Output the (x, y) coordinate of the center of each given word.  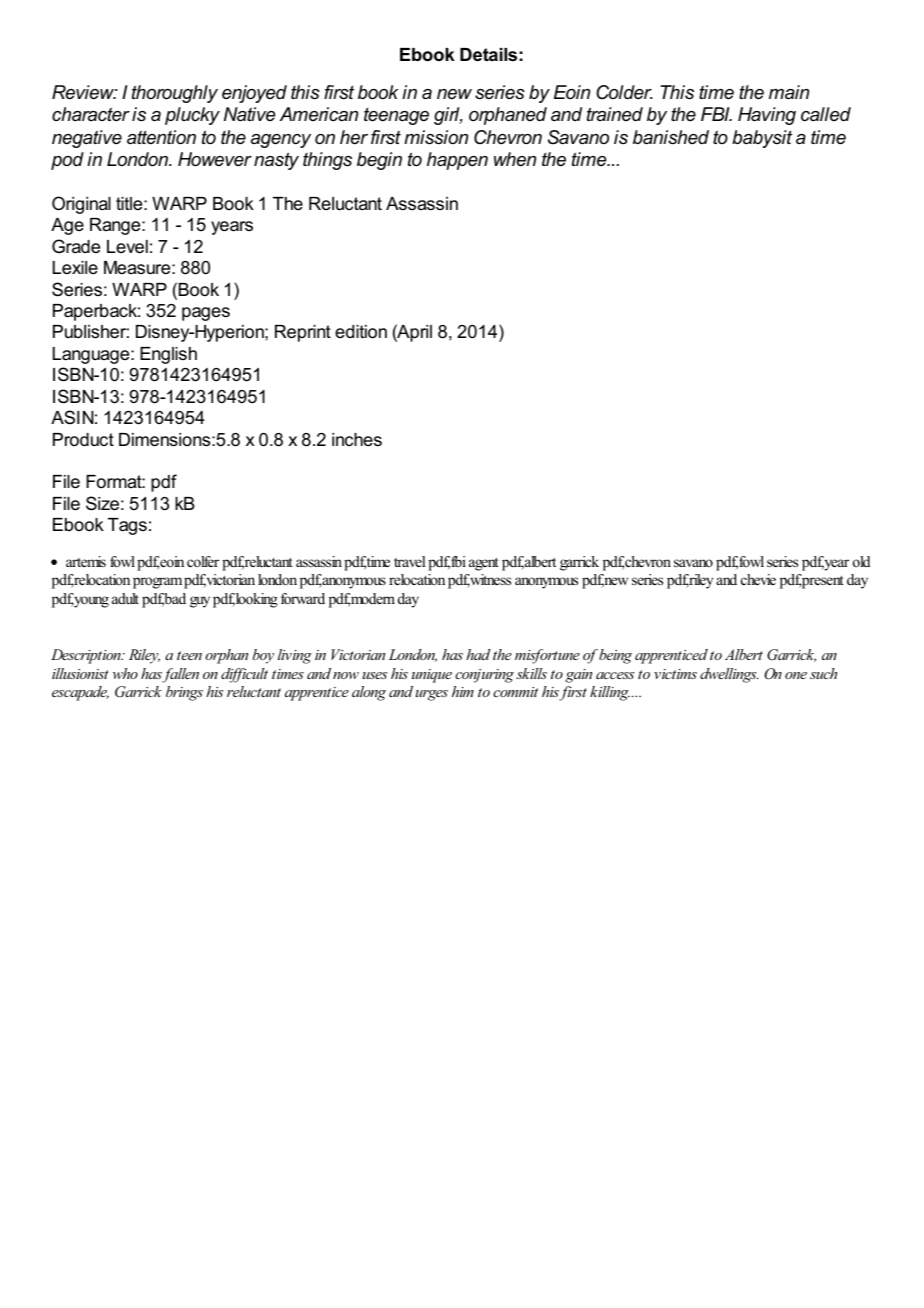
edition (361, 332)
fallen (180, 675)
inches (357, 439)
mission (436, 137)
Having (767, 116)
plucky (192, 116)
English (168, 355)
